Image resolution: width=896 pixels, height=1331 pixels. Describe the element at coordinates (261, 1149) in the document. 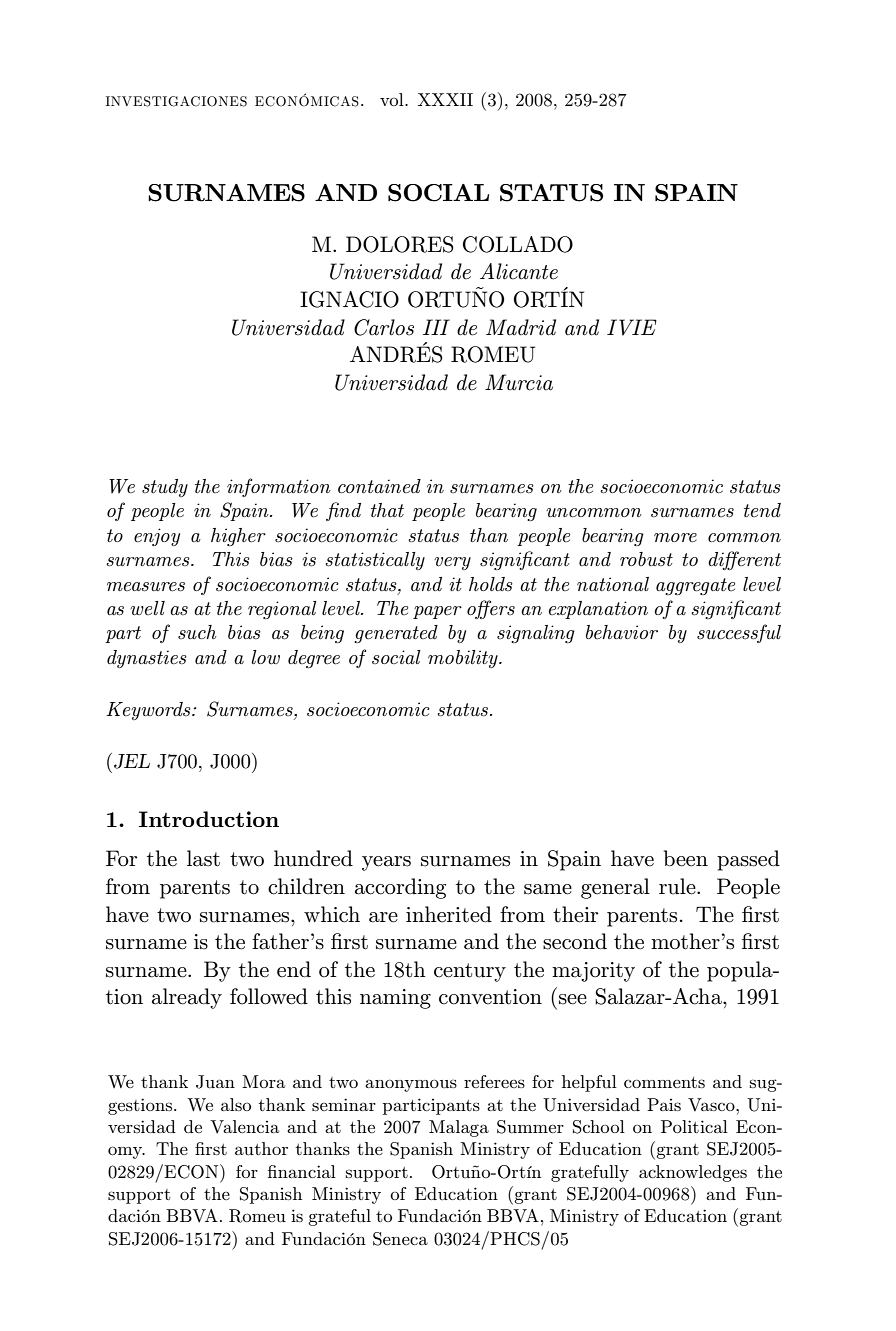

I see `author` at that location.
